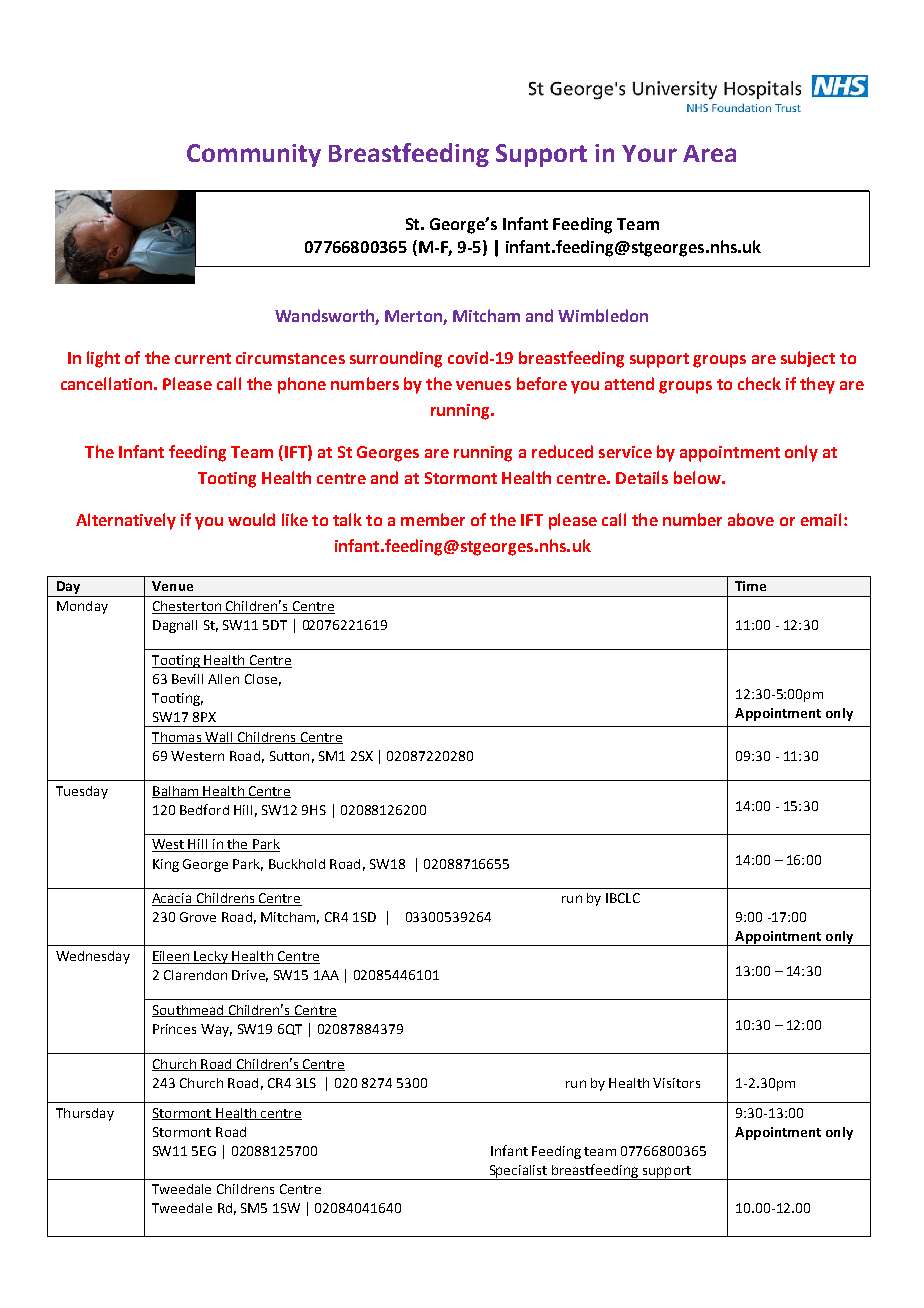 The image size is (924, 1308). I want to click on Community, so click(254, 155).
